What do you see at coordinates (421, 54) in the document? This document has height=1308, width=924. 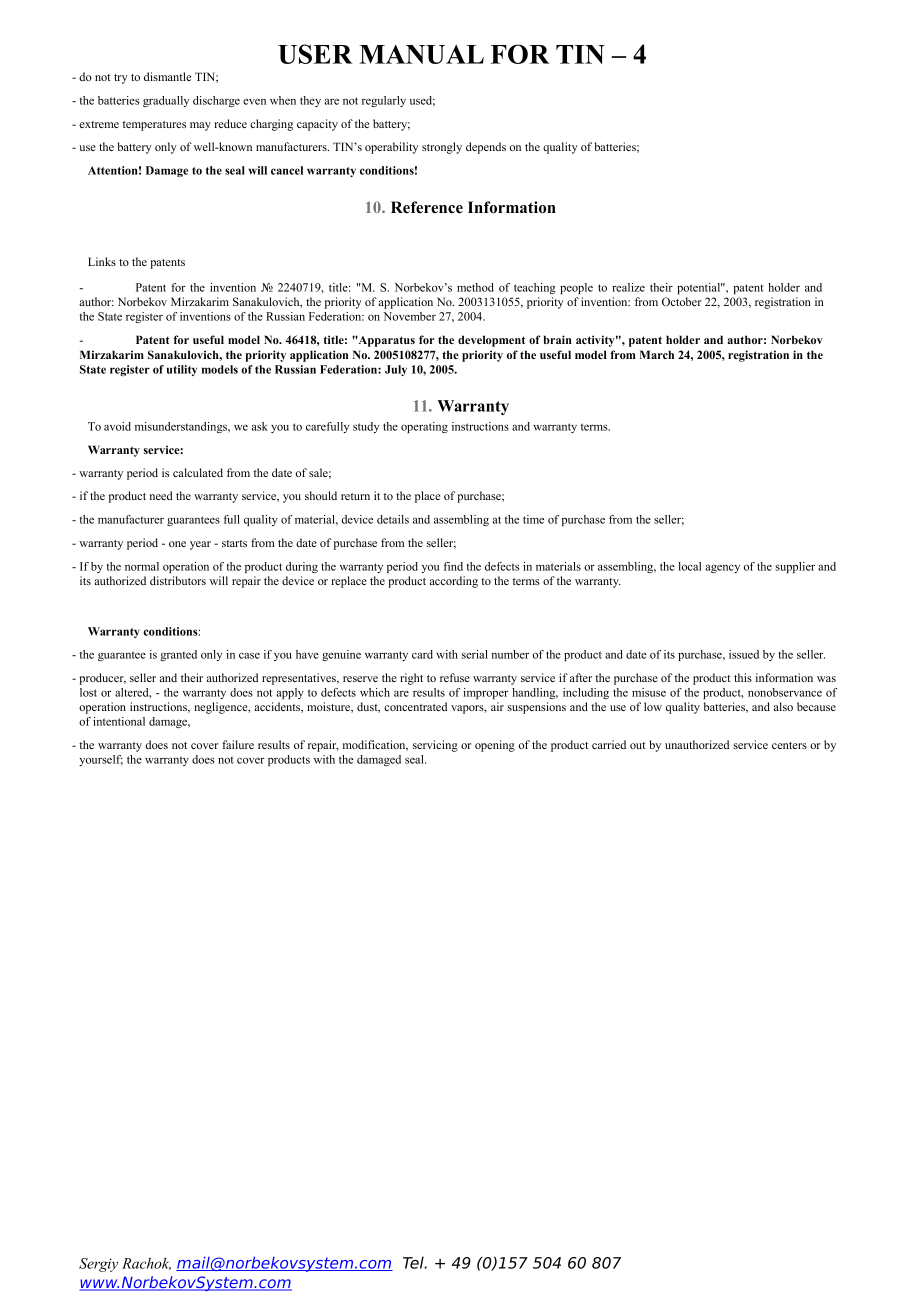 I see `MANUAL` at bounding box center [421, 54].
